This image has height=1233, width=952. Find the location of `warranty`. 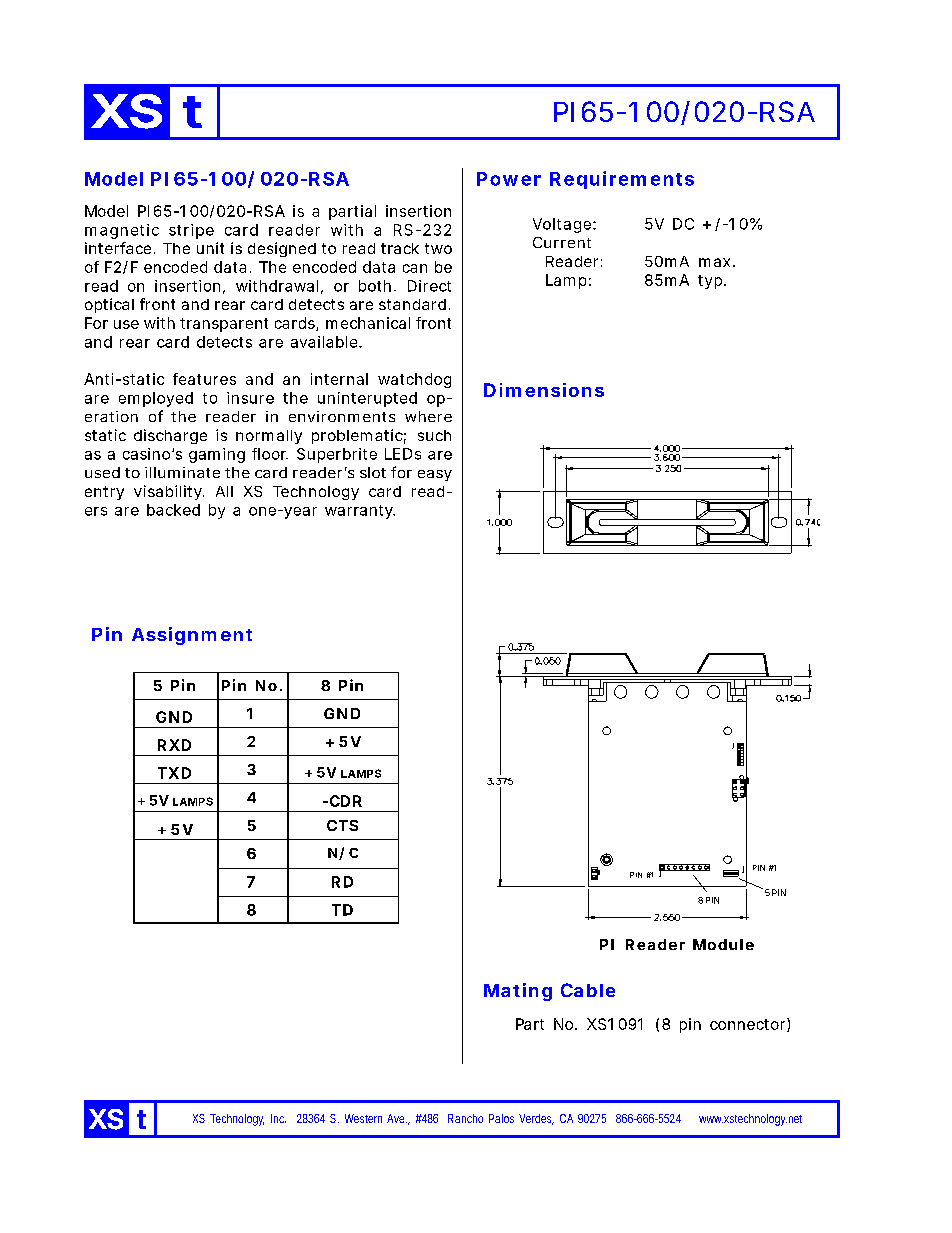

warranty is located at coordinates (360, 512).
